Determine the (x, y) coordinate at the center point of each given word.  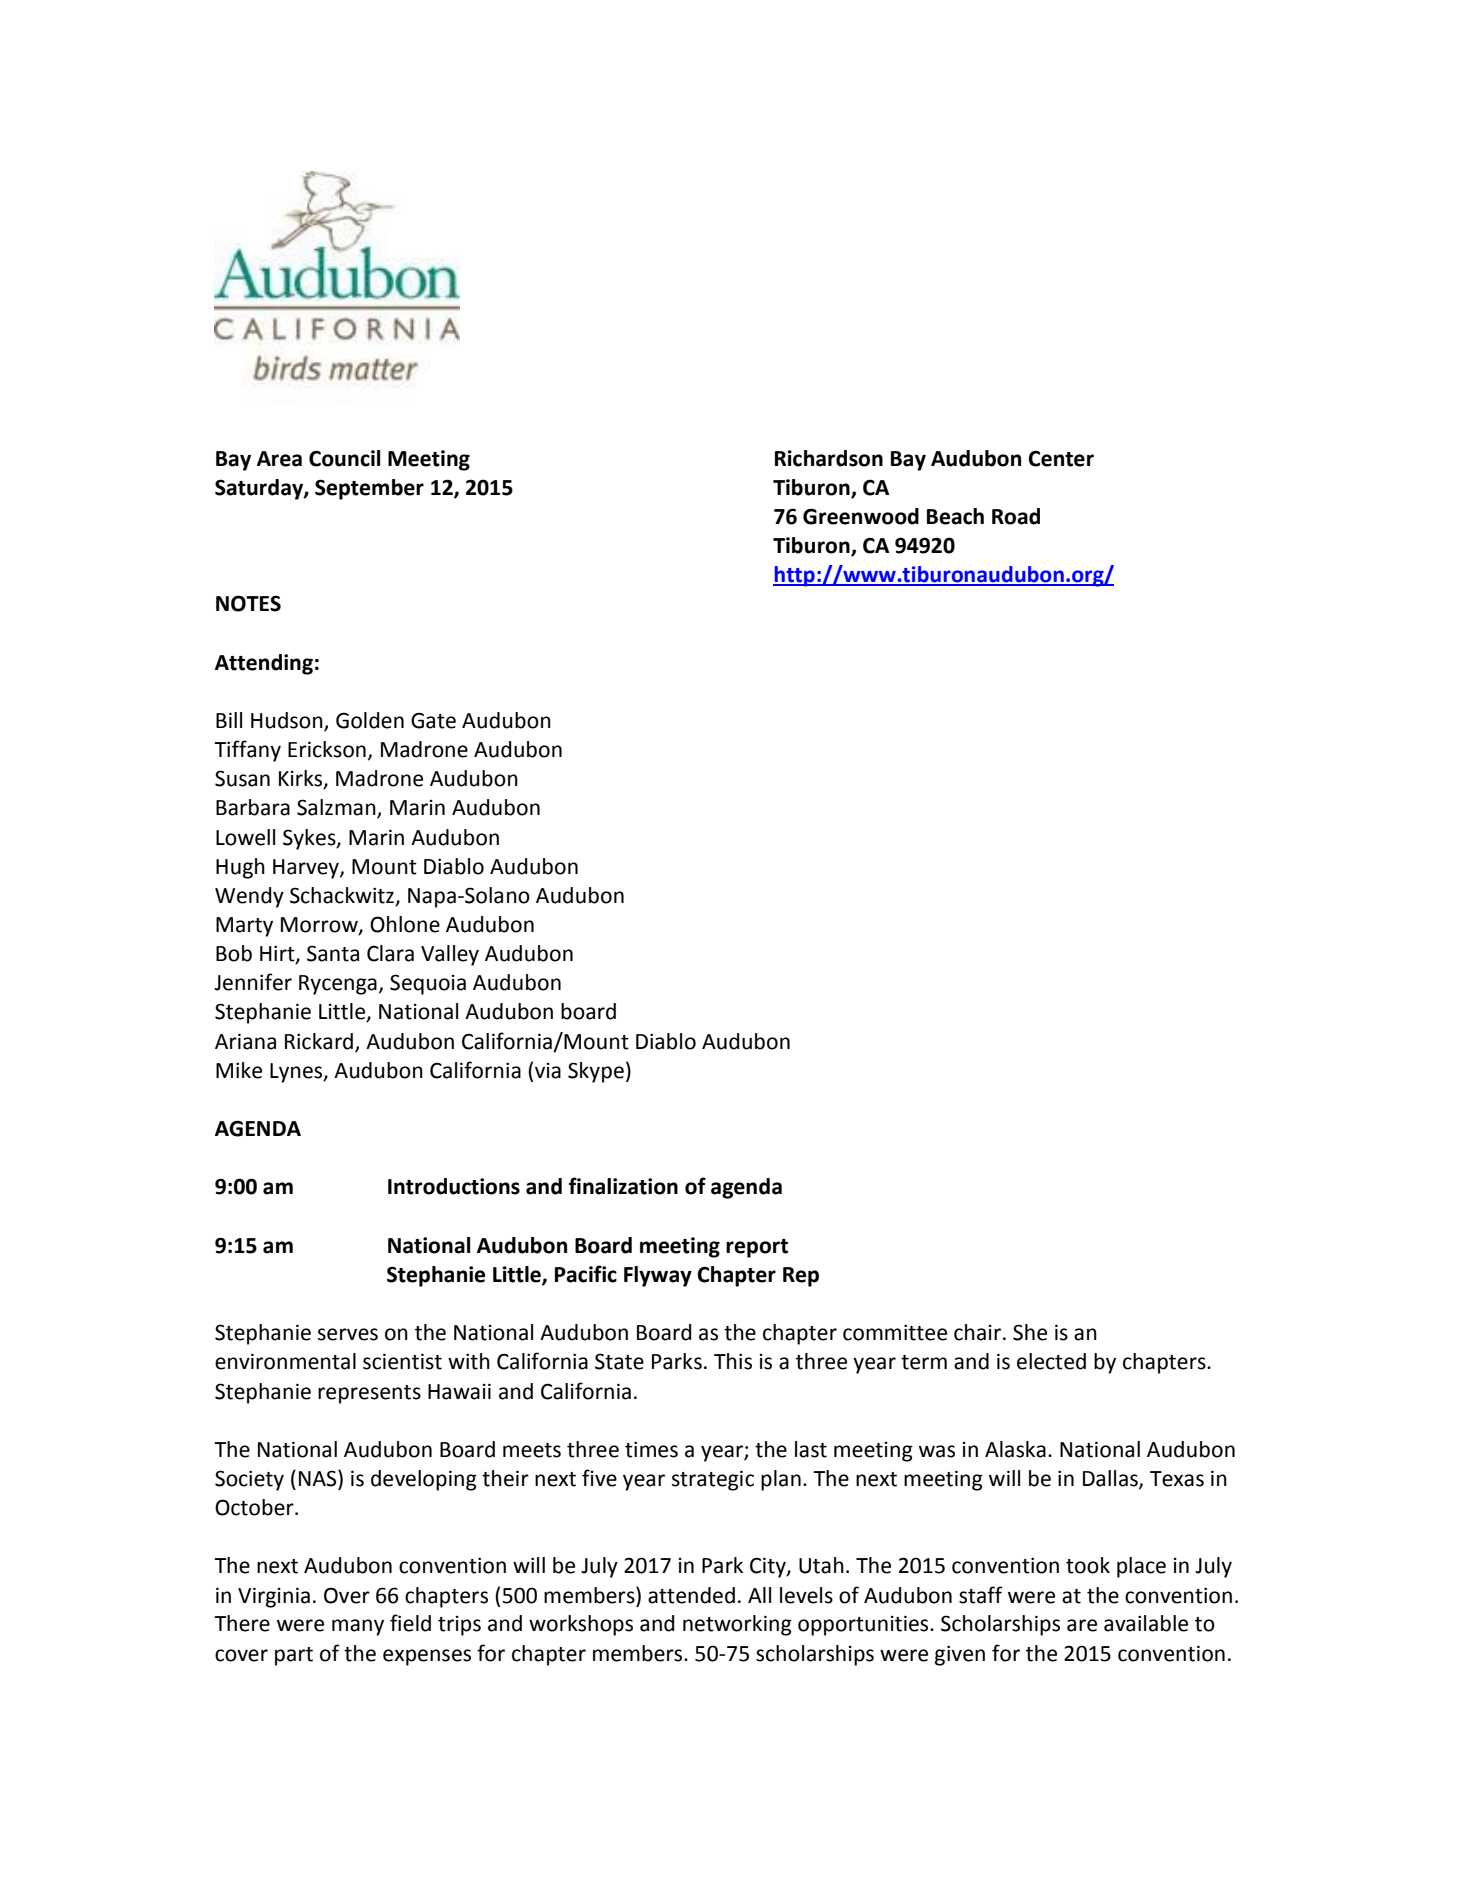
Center (1061, 458)
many (358, 1627)
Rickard (320, 1042)
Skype (596, 1072)
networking (737, 1625)
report (757, 1248)
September (369, 489)
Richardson (829, 458)
